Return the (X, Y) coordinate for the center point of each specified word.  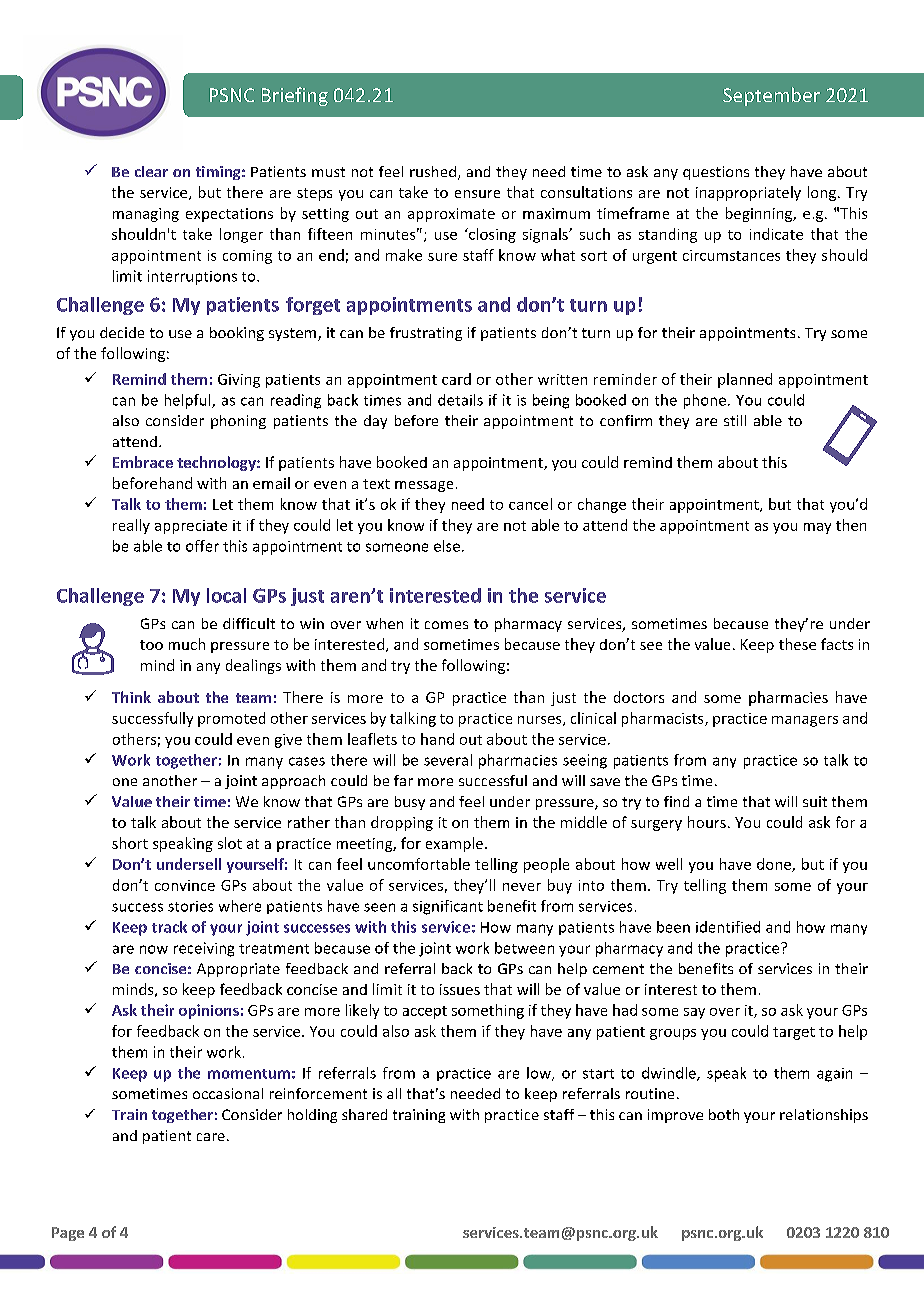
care (211, 1137)
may (817, 528)
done (775, 865)
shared (364, 1114)
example (456, 844)
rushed (433, 171)
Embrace (143, 462)
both (724, 1114)
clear (151, 171)
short (130, 843)
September (771, 96)
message (424, 486)
